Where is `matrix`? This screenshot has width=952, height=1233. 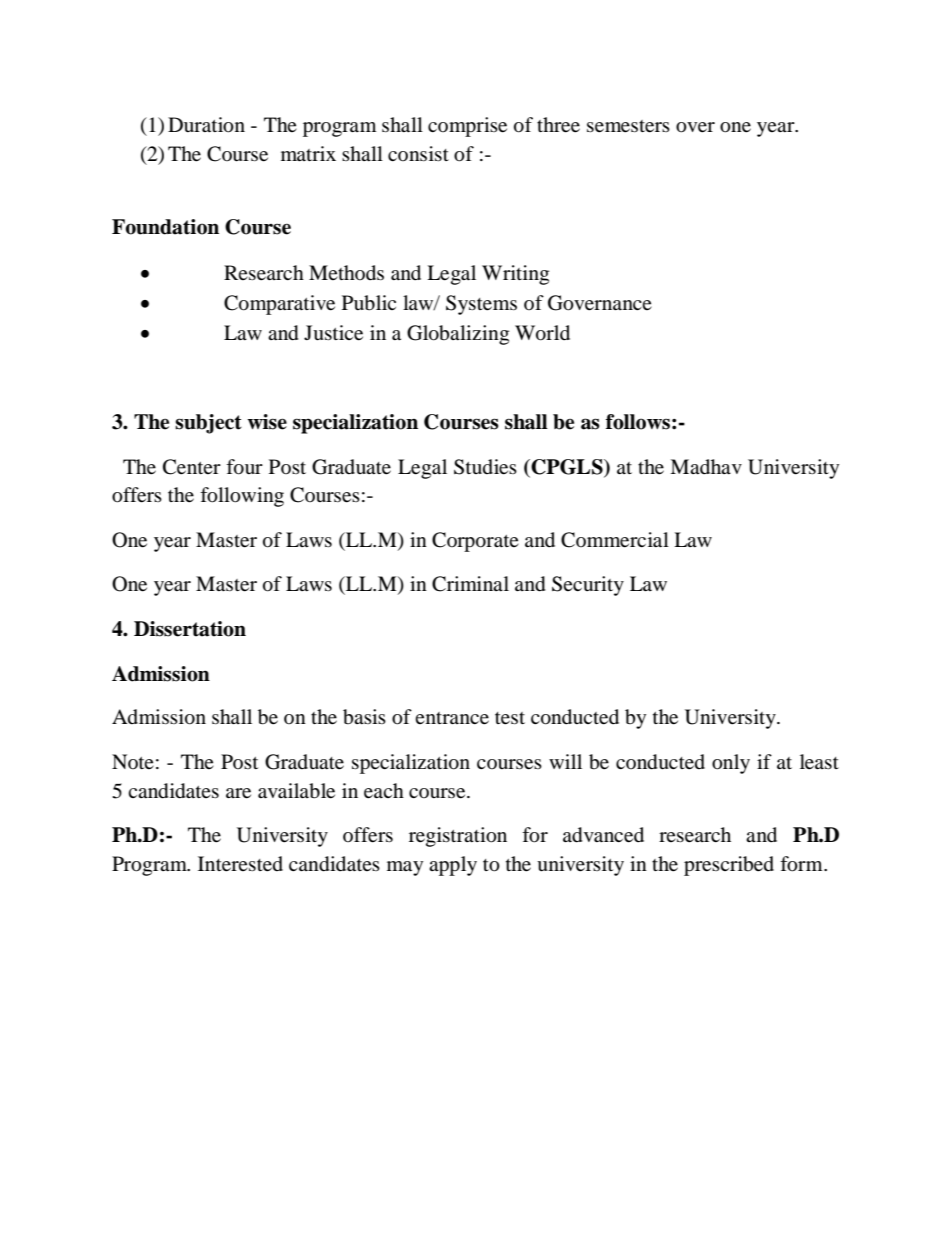
matrix is located at coordinates (308, 153).
